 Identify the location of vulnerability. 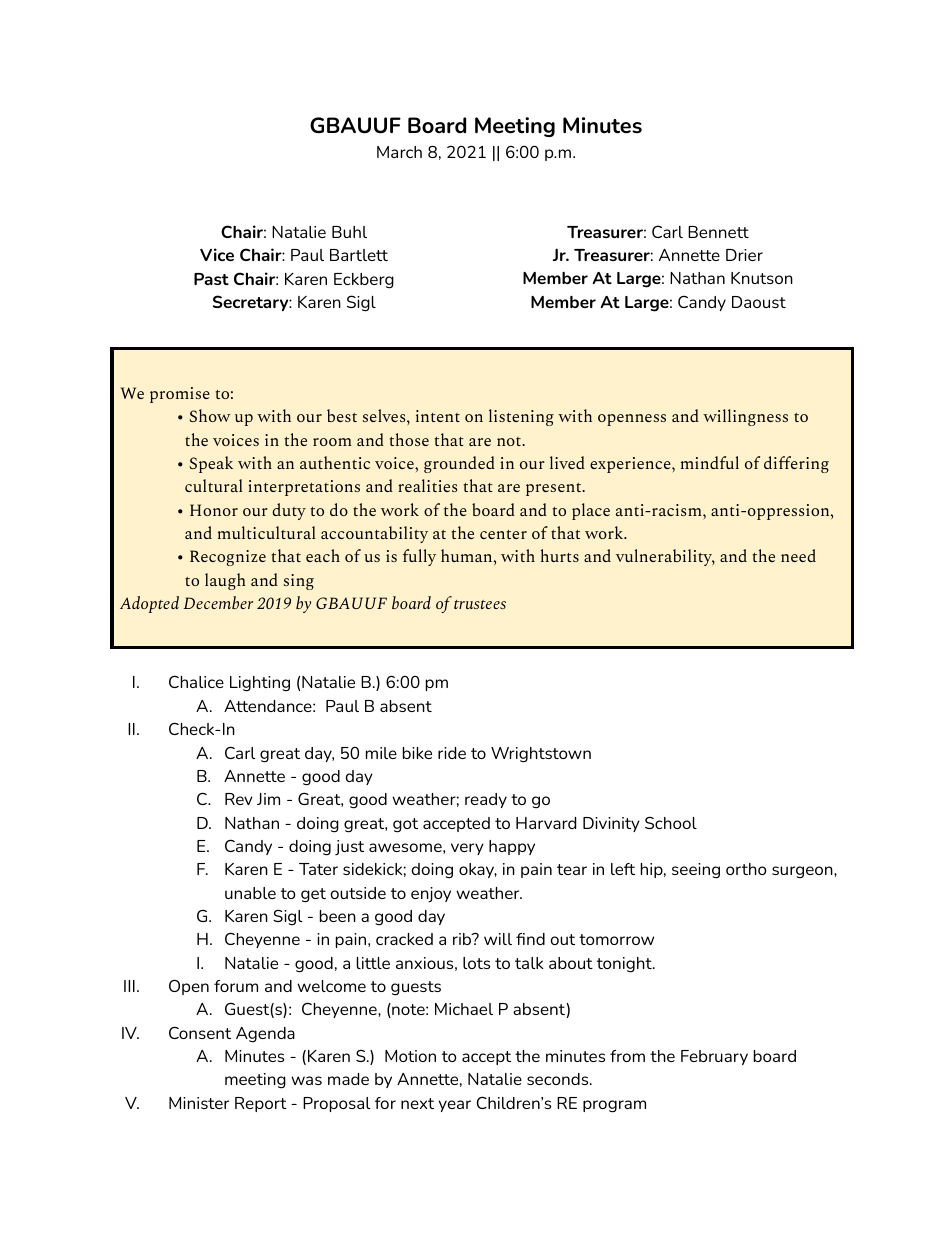
(665, 557).
